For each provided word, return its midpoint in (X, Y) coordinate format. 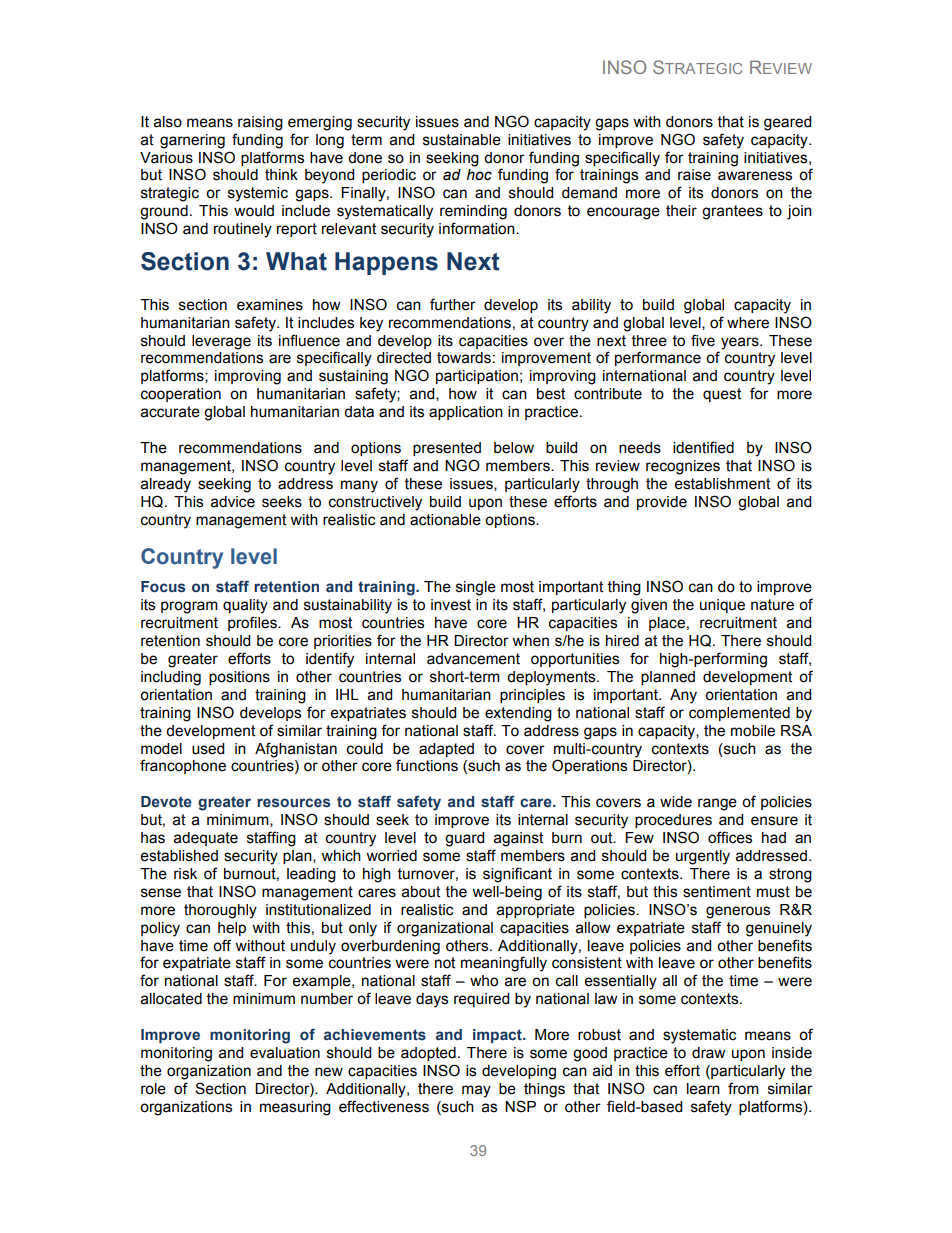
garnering (192, 141)
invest (451, 605)
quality (245, 606)
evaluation (285, 1053)
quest (722, 395)
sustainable (462, 140)
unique (722, 606)
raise (694, 175)
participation (477, 377)
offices (730, 837)
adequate (206, 839)
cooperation (181, 395)
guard (464, 839)
